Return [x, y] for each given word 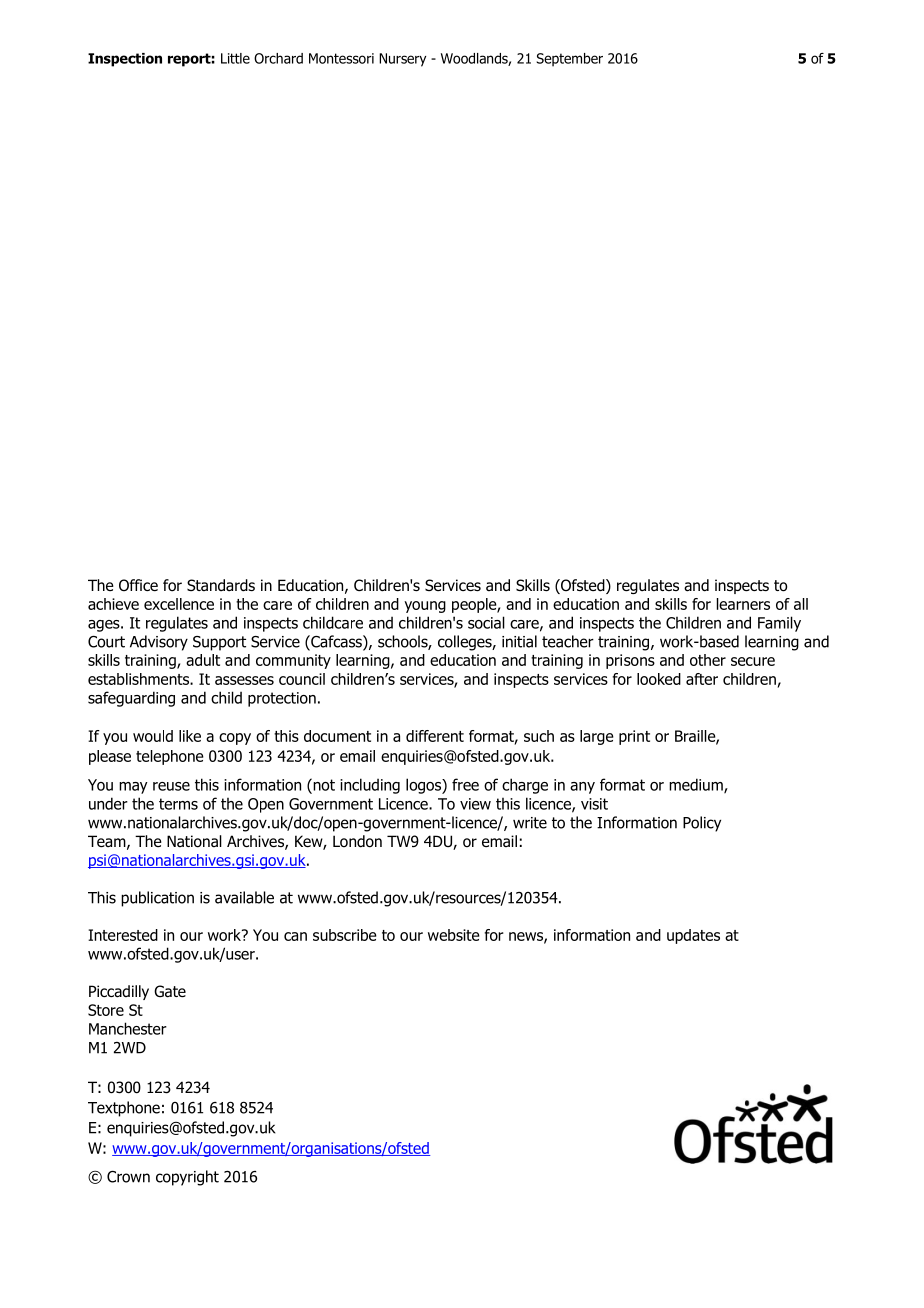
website [454, 935]
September [569, 60]
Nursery [402, 60]
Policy [702, 824]
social [486, 622]
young [425, 607]
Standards [221, 585]
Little [235, 58]
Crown [128, 1177]
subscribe [345, 935]
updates [693, 936]
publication [157, 899]
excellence [179, 604]
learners [743, 604]
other [708, 660]
